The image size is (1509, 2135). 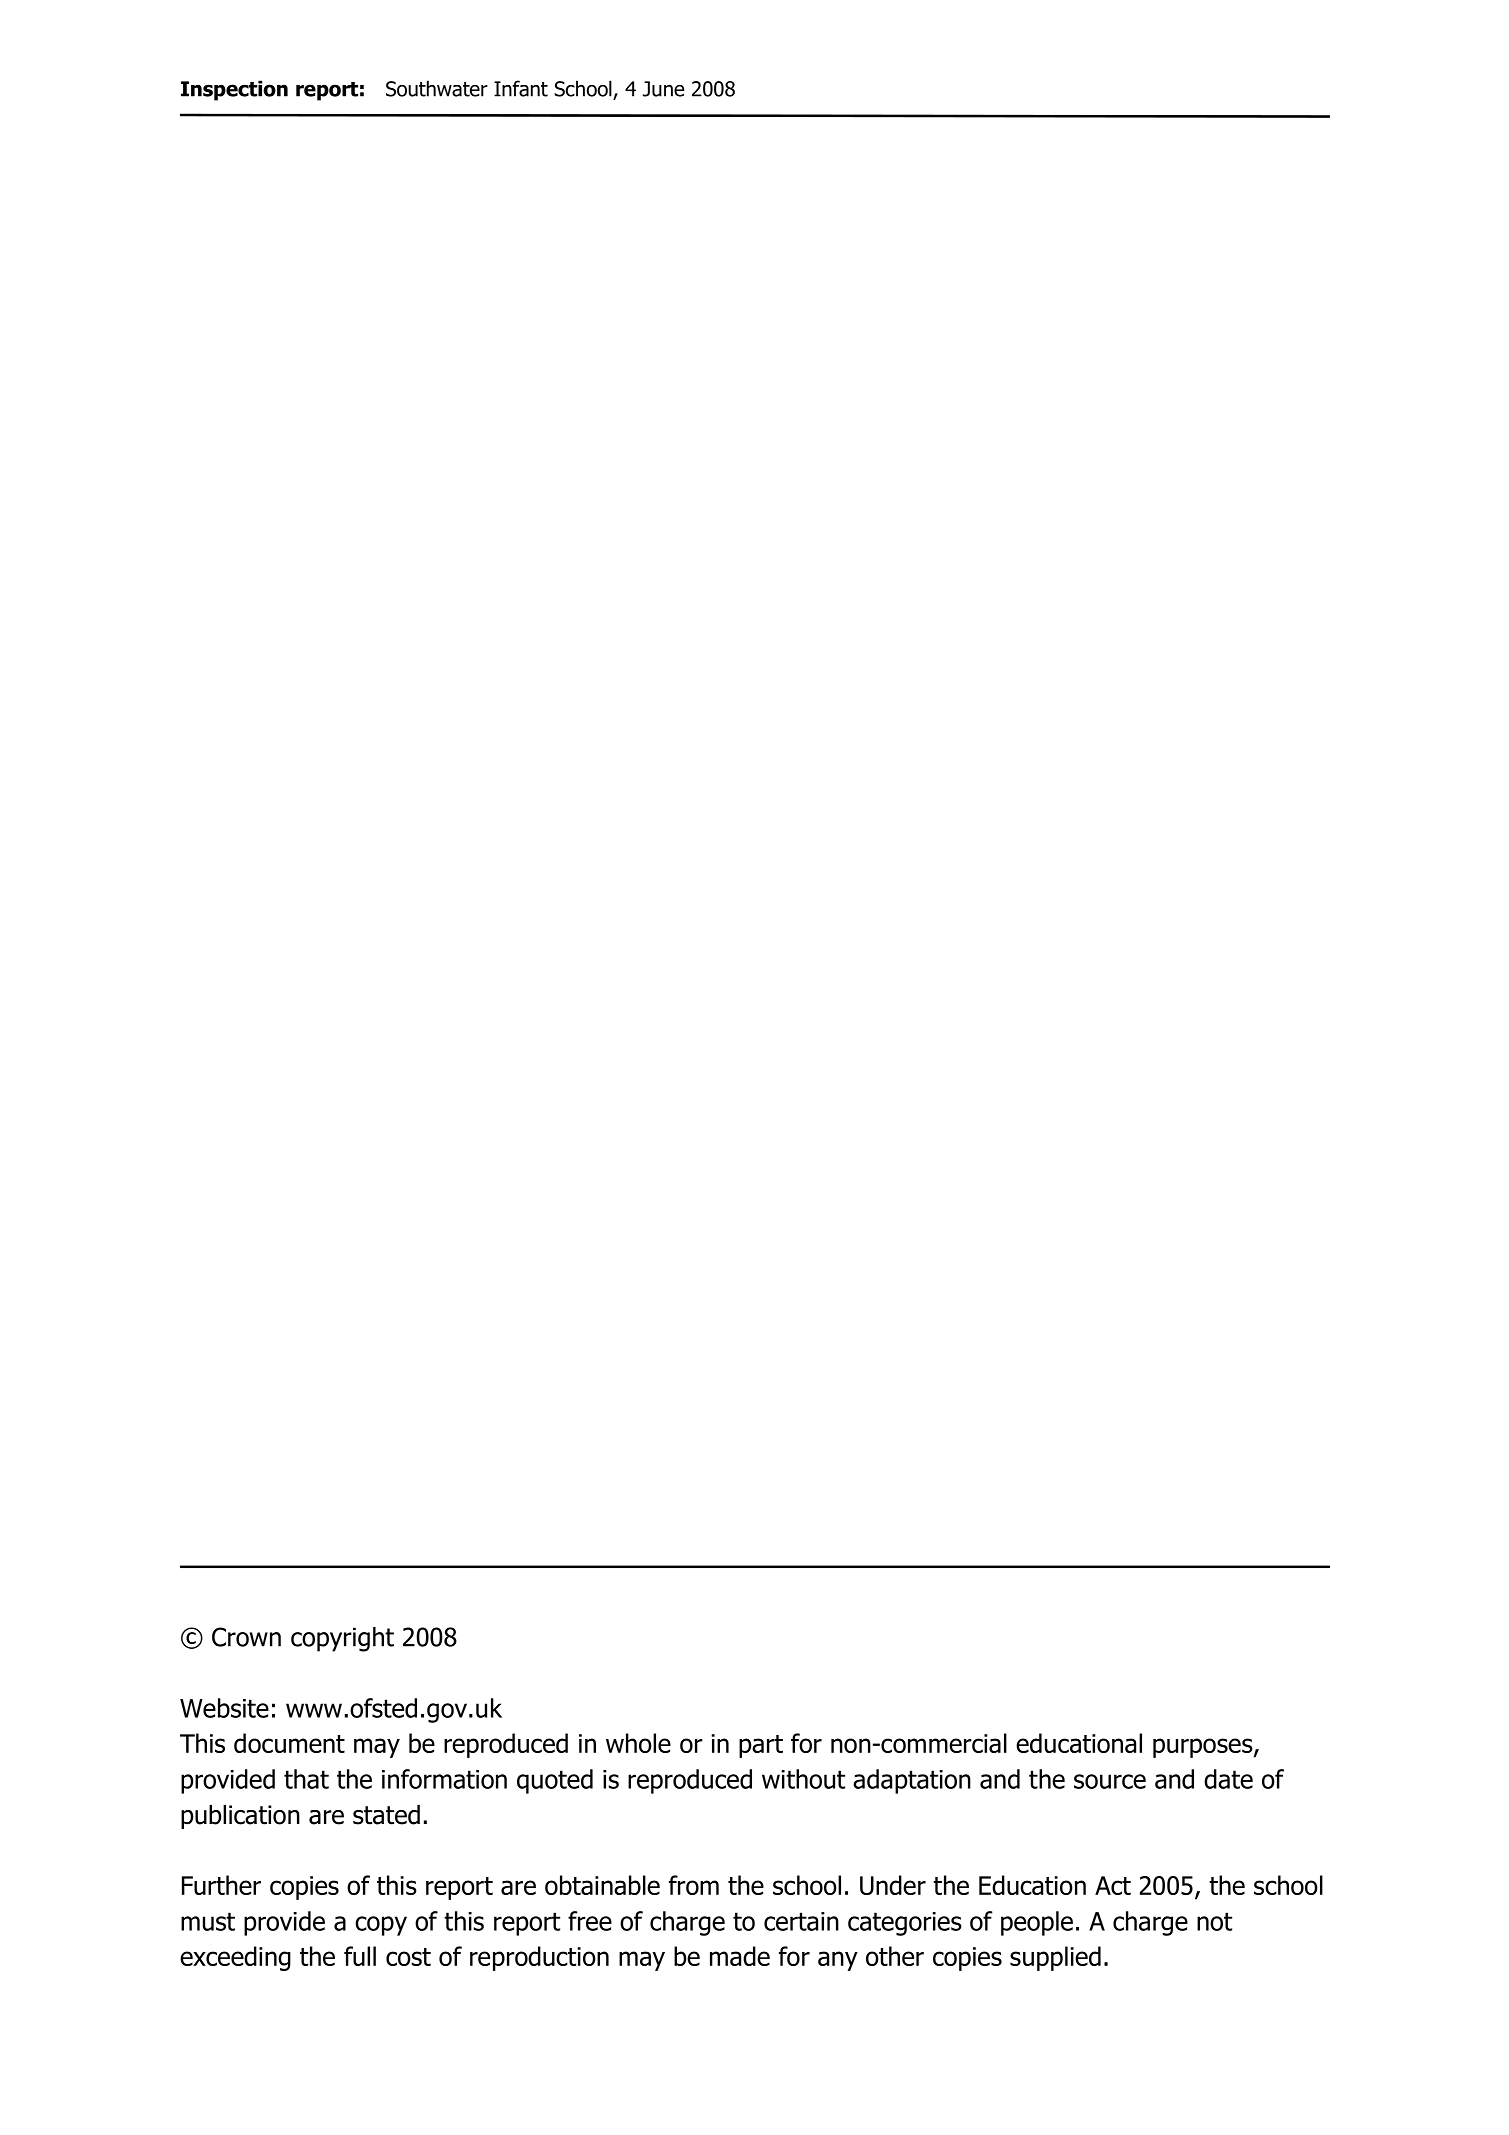 What do you see at coordinates (224, 1708) in the document?
I see `Website` at bounding box center [224, 1708].
